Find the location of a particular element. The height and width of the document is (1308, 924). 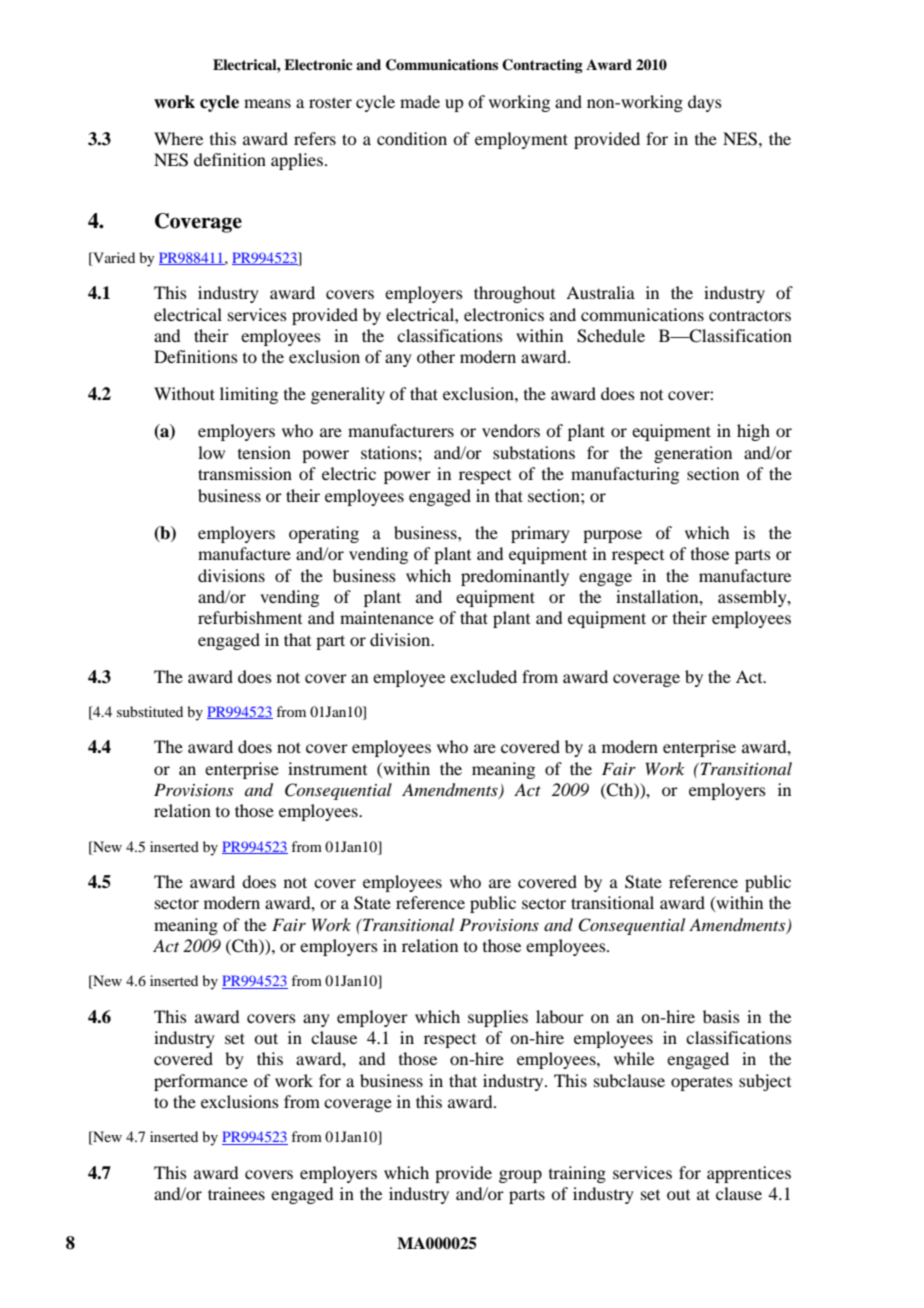

group is located at coordinates (520, 1176).
